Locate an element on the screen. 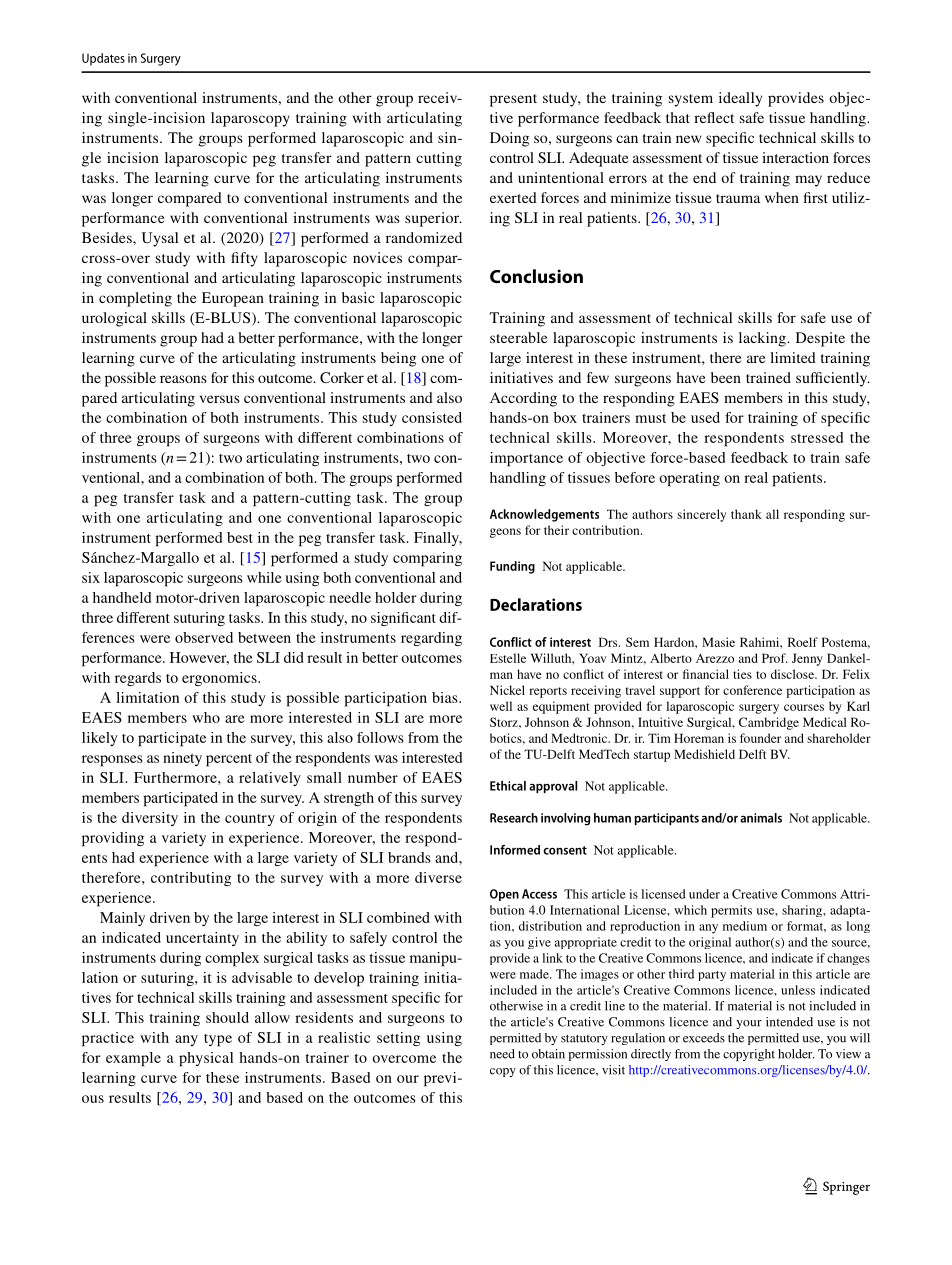  who is located at coordinates (206, 717).
